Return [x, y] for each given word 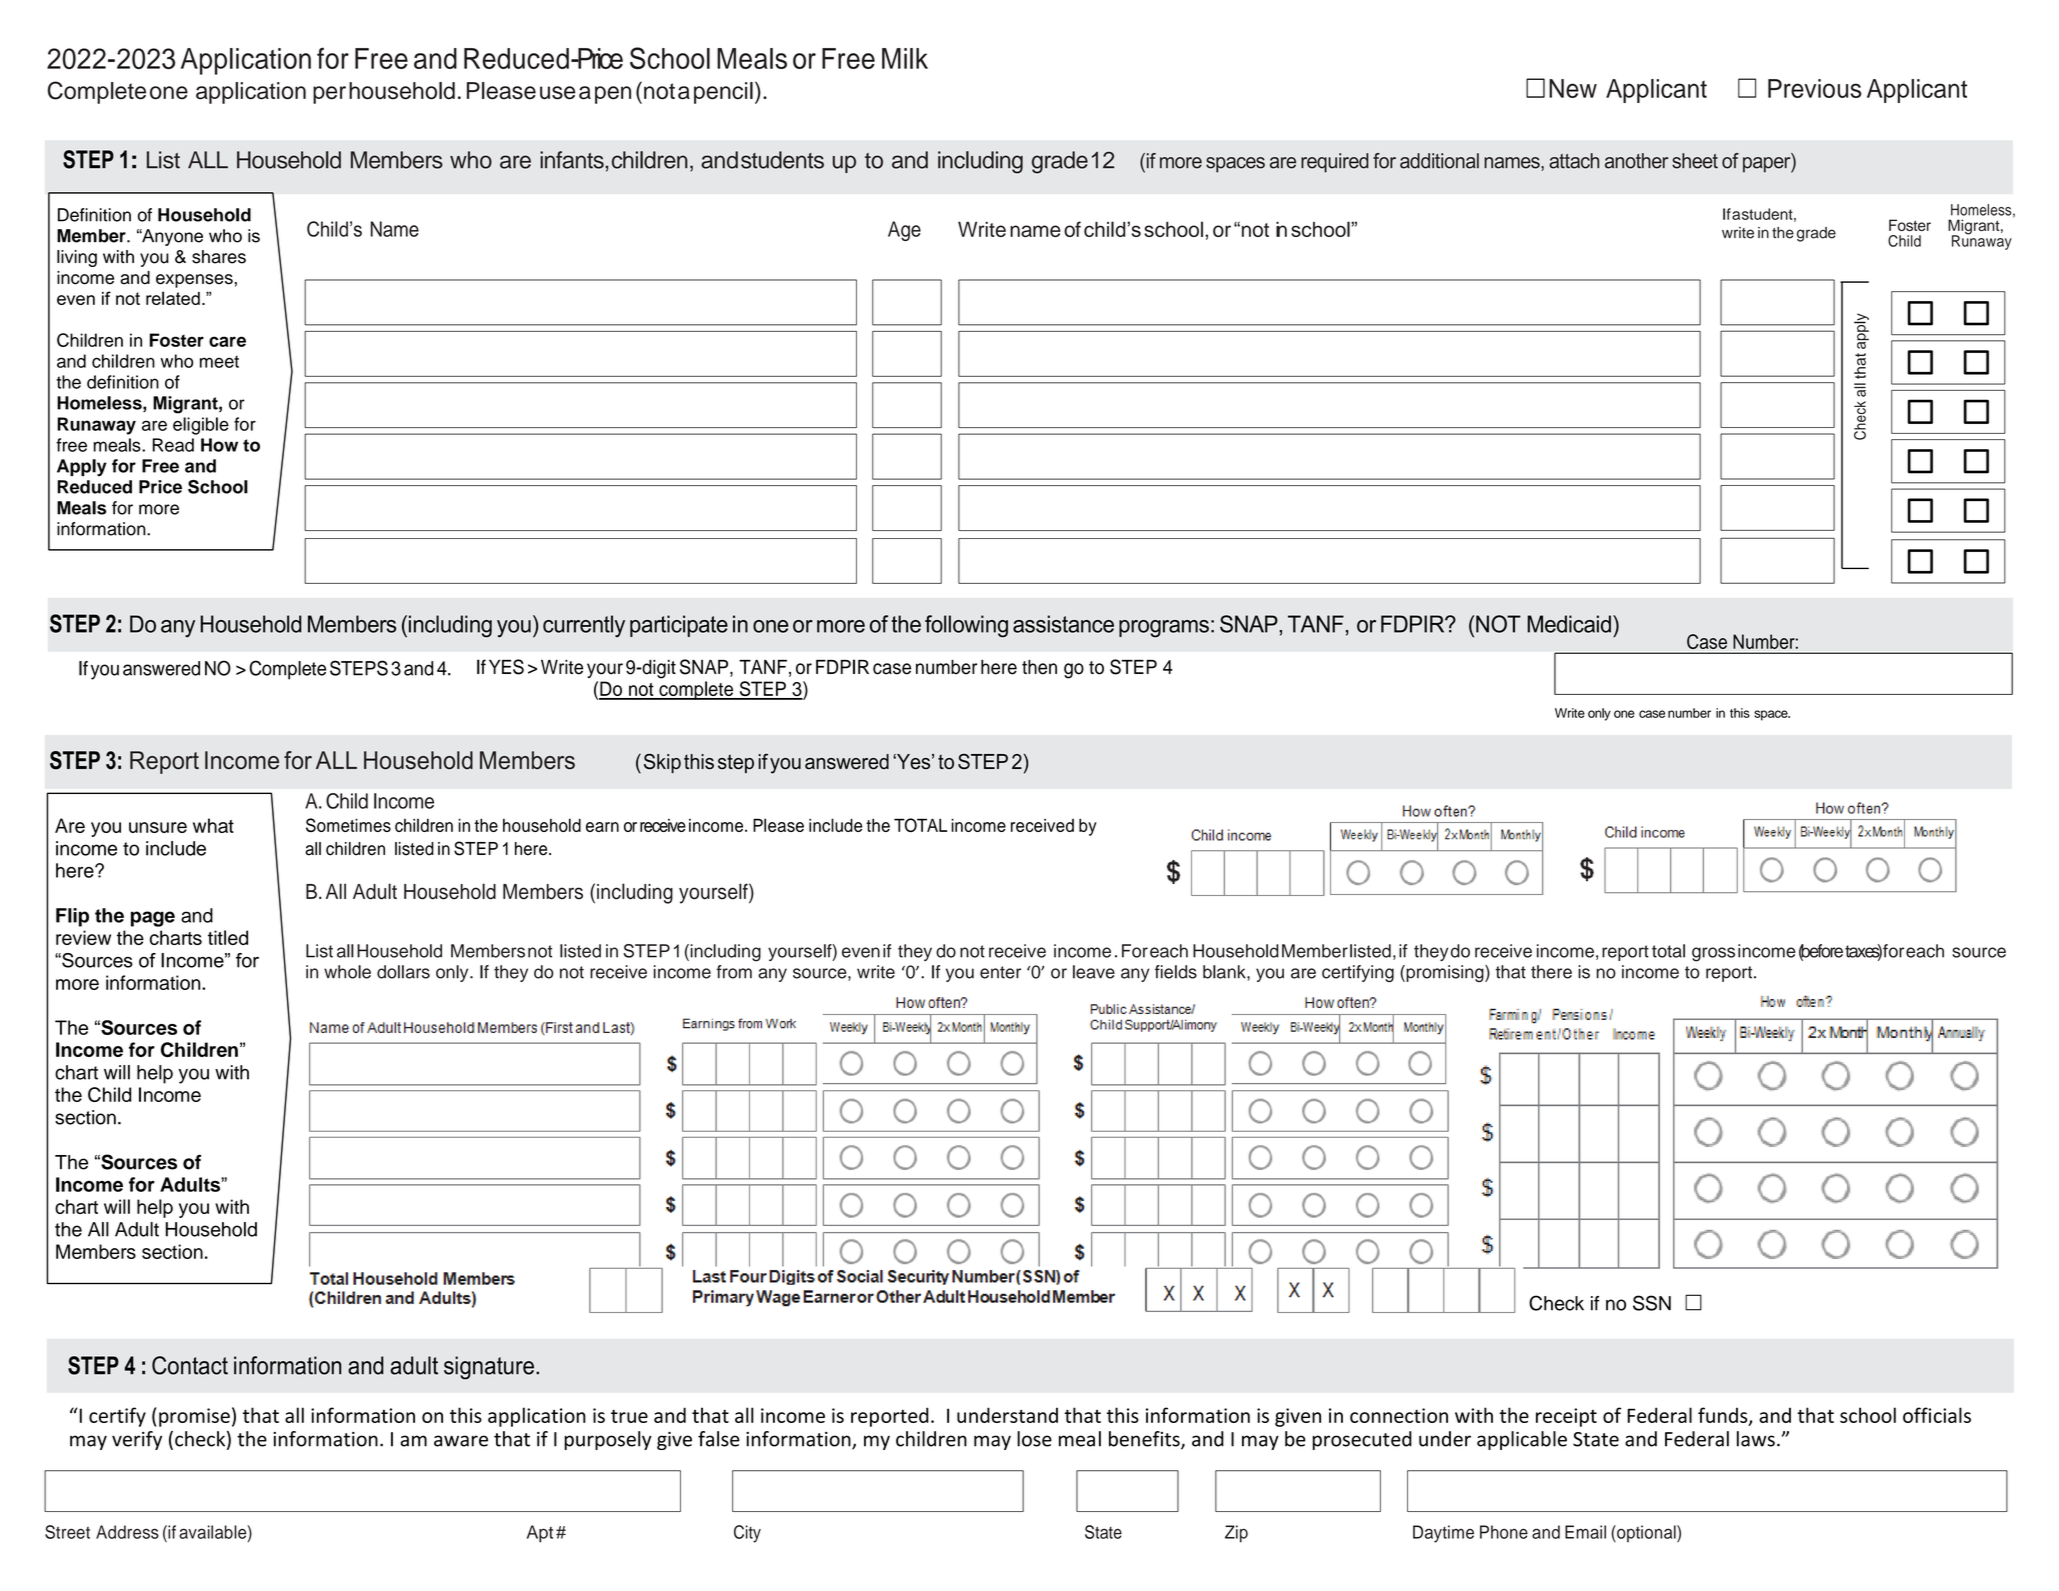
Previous [1814, 88]
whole [347, 972]
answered [161, 668]
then [1039, 667]
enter [1000, 972]
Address [127, 1532]
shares [219, 257]
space [1772, 715]
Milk [905, 58]
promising [1445, 973]
